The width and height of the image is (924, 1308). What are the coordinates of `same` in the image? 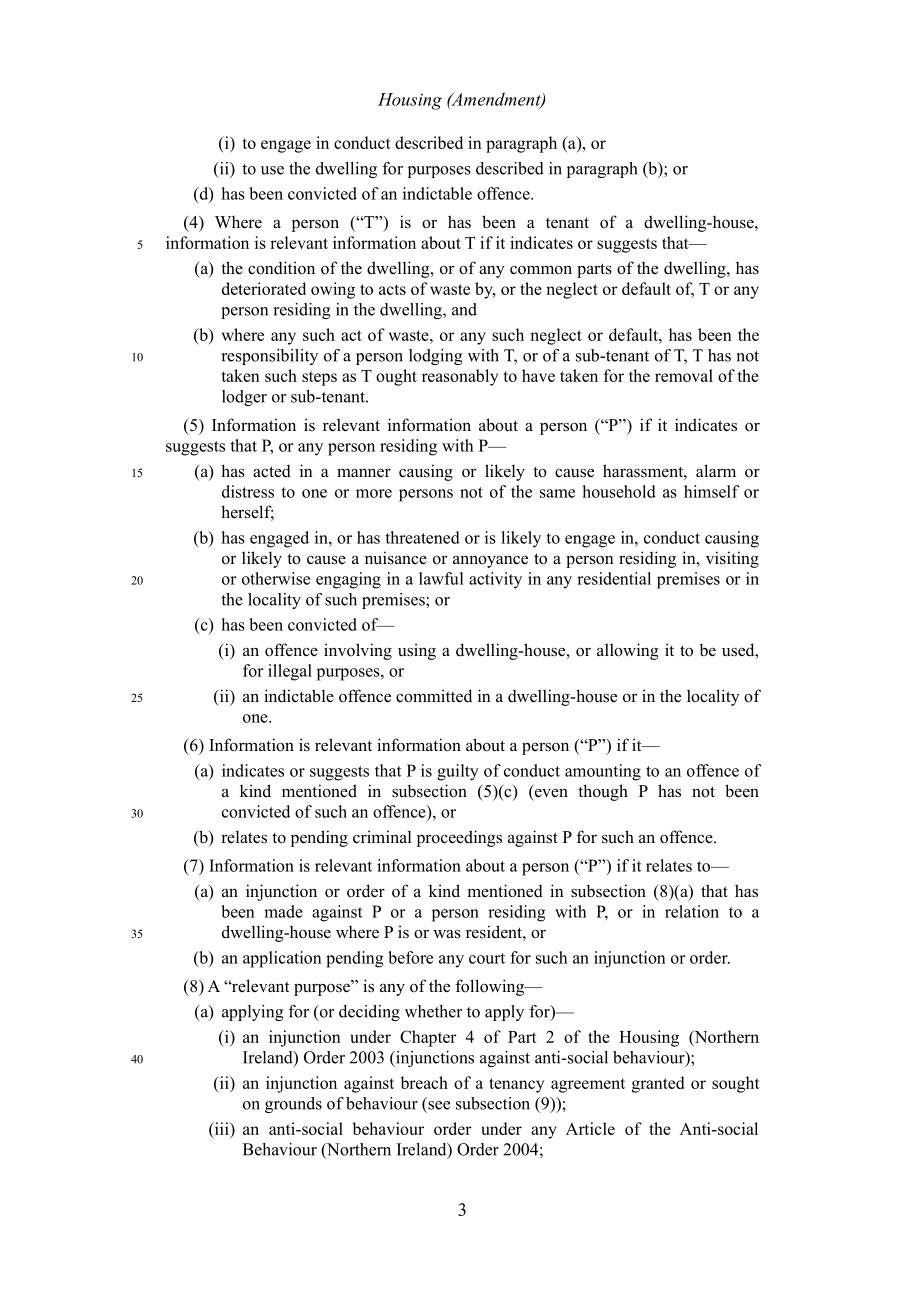 It's located at (557, 493).
